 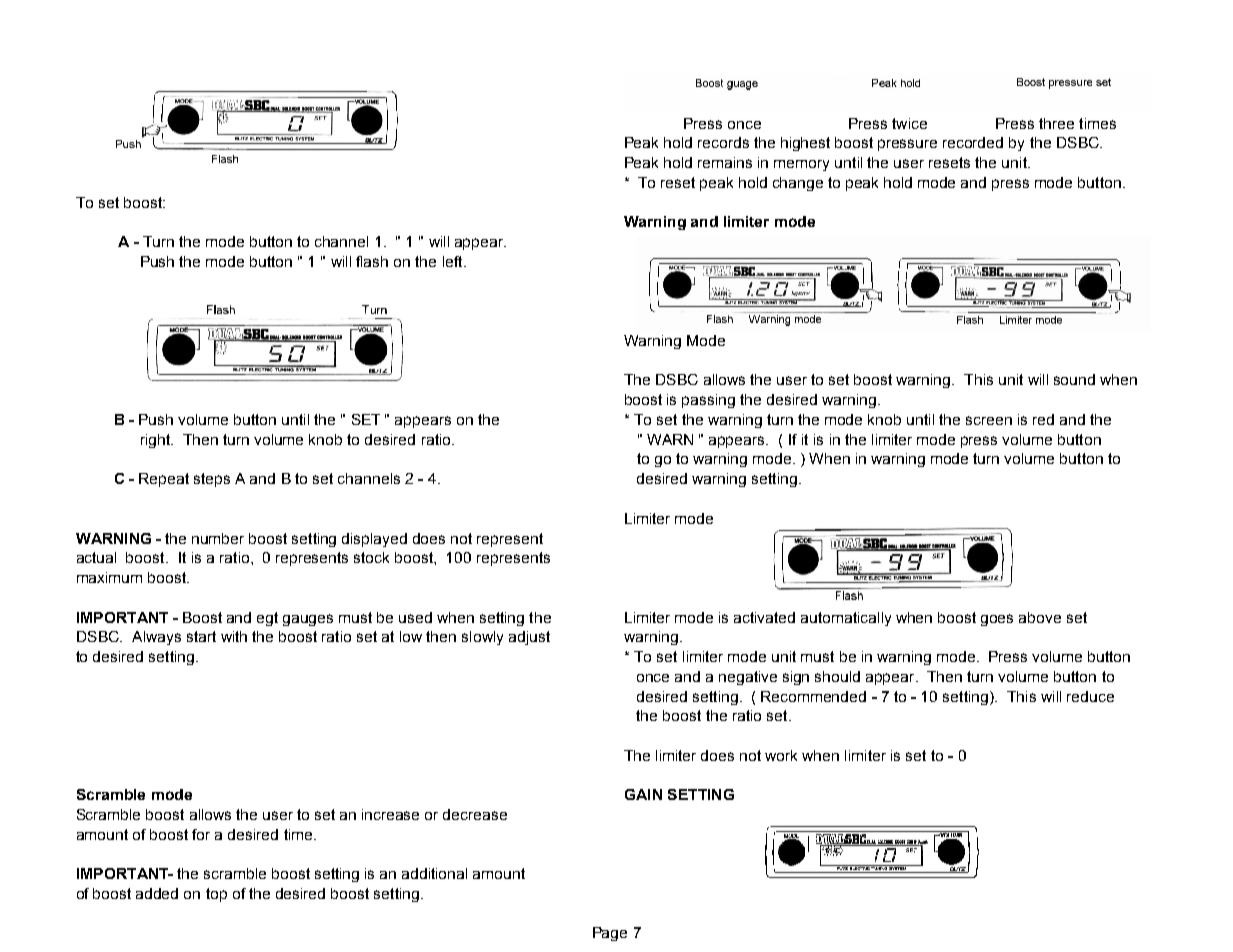 I want to click on work, so click(x=781, y=755).
